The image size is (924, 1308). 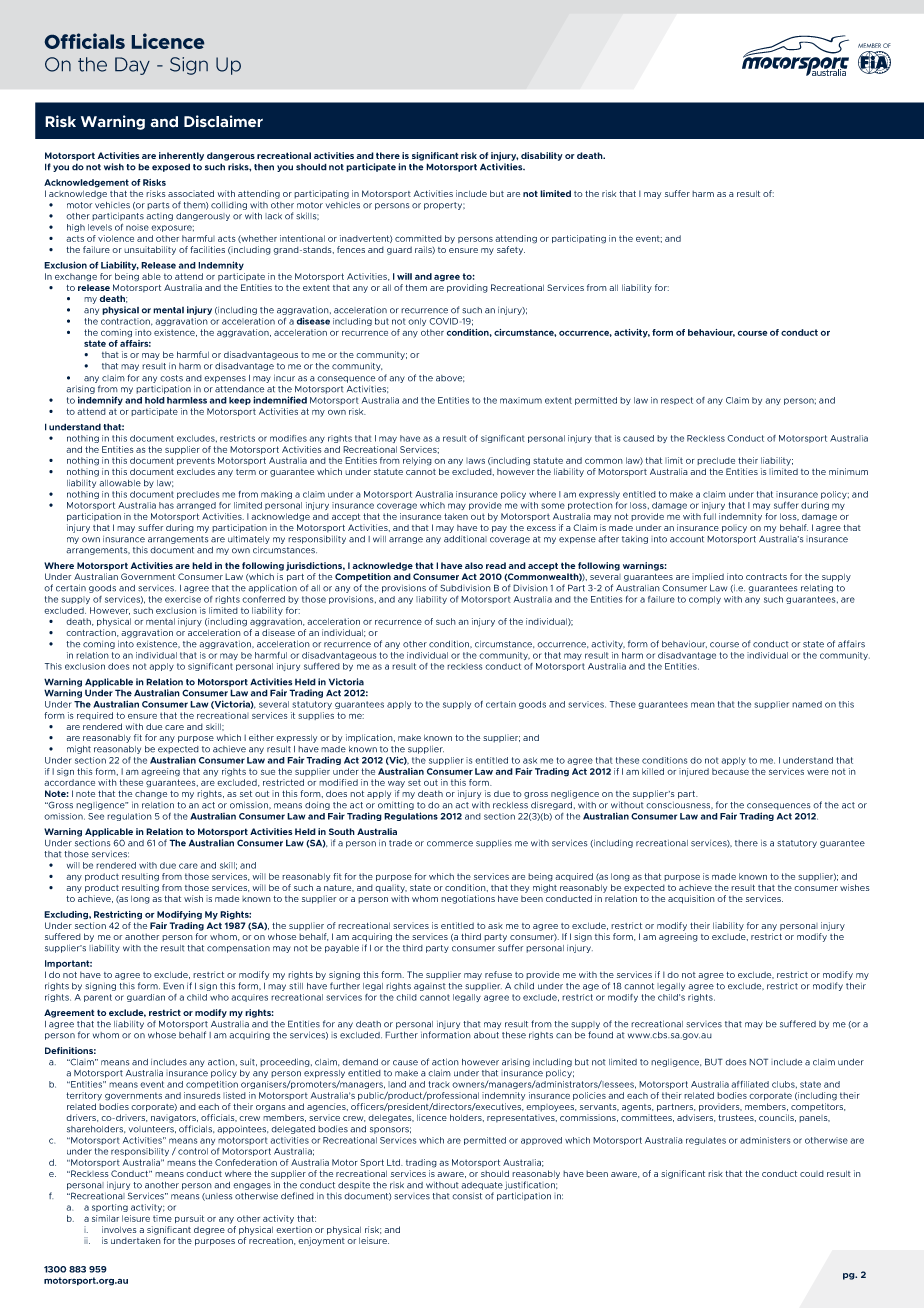 What do you see at coordinates (162, 1218) in the image?
I see `time` at bounding box center [162, 1218].
